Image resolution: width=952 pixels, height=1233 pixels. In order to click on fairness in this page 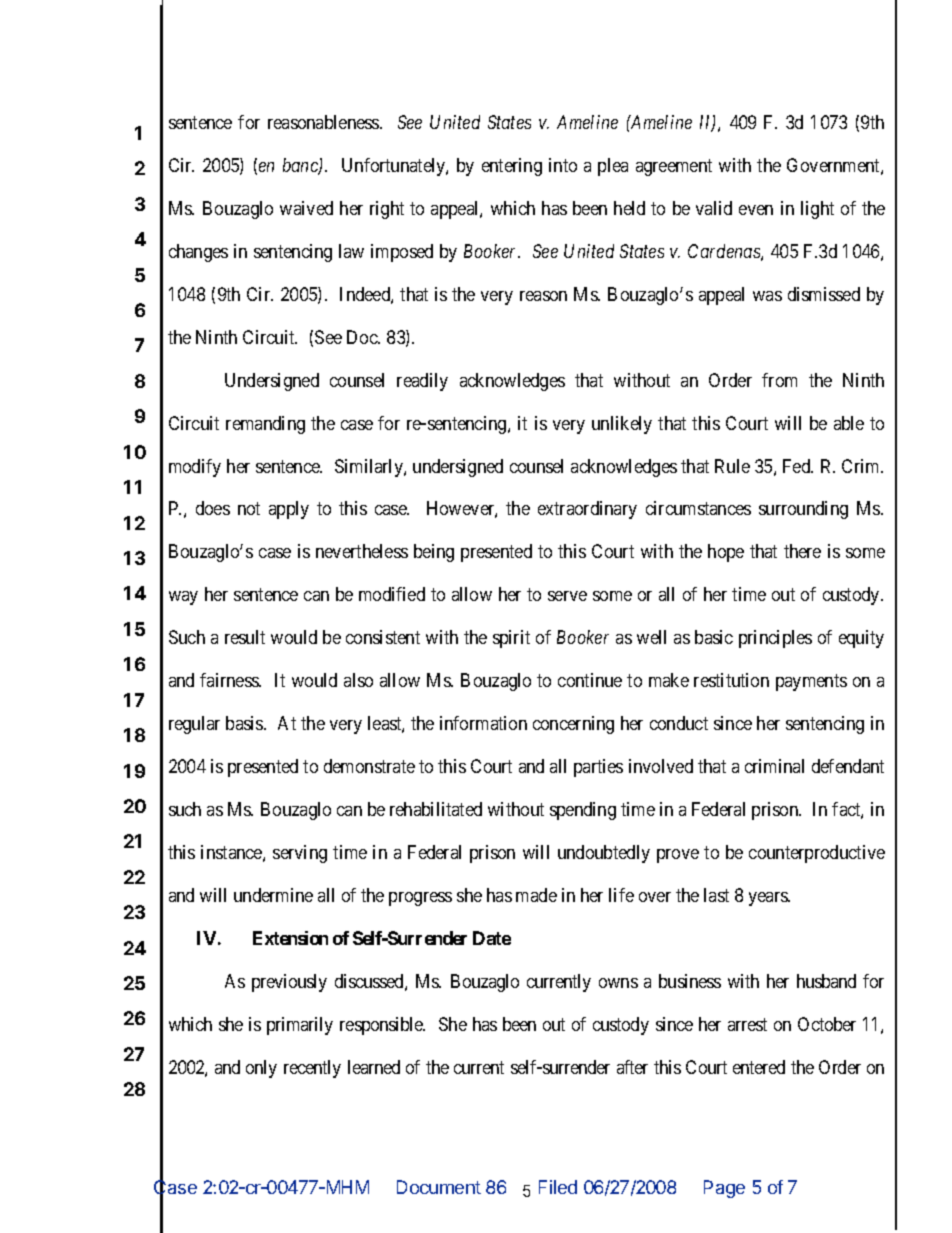, I will do `click(230, 680)`.
